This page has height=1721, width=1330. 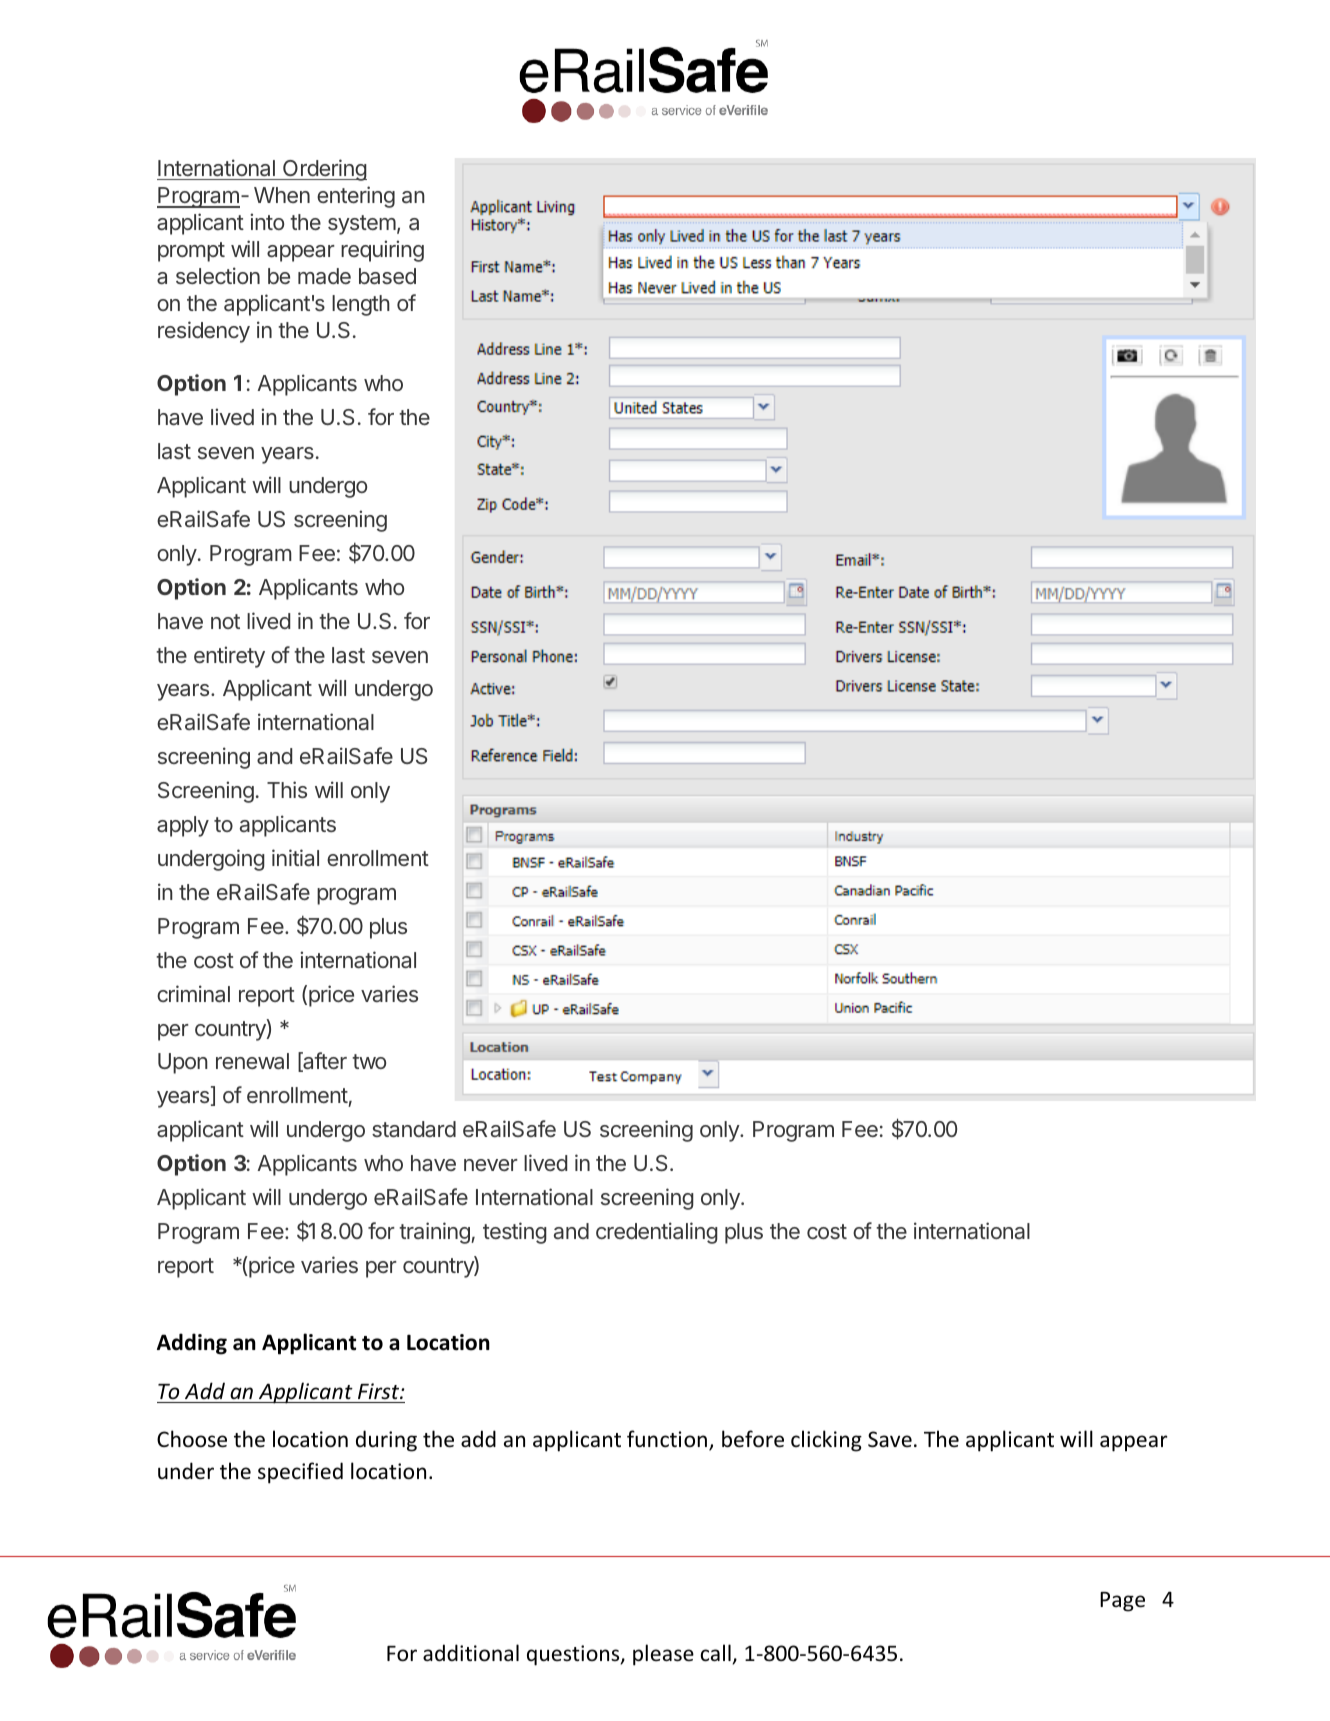 What do you see at coordinates (300, 1473) in the page?
I see `specified` at bounding box center [300, 1473].
